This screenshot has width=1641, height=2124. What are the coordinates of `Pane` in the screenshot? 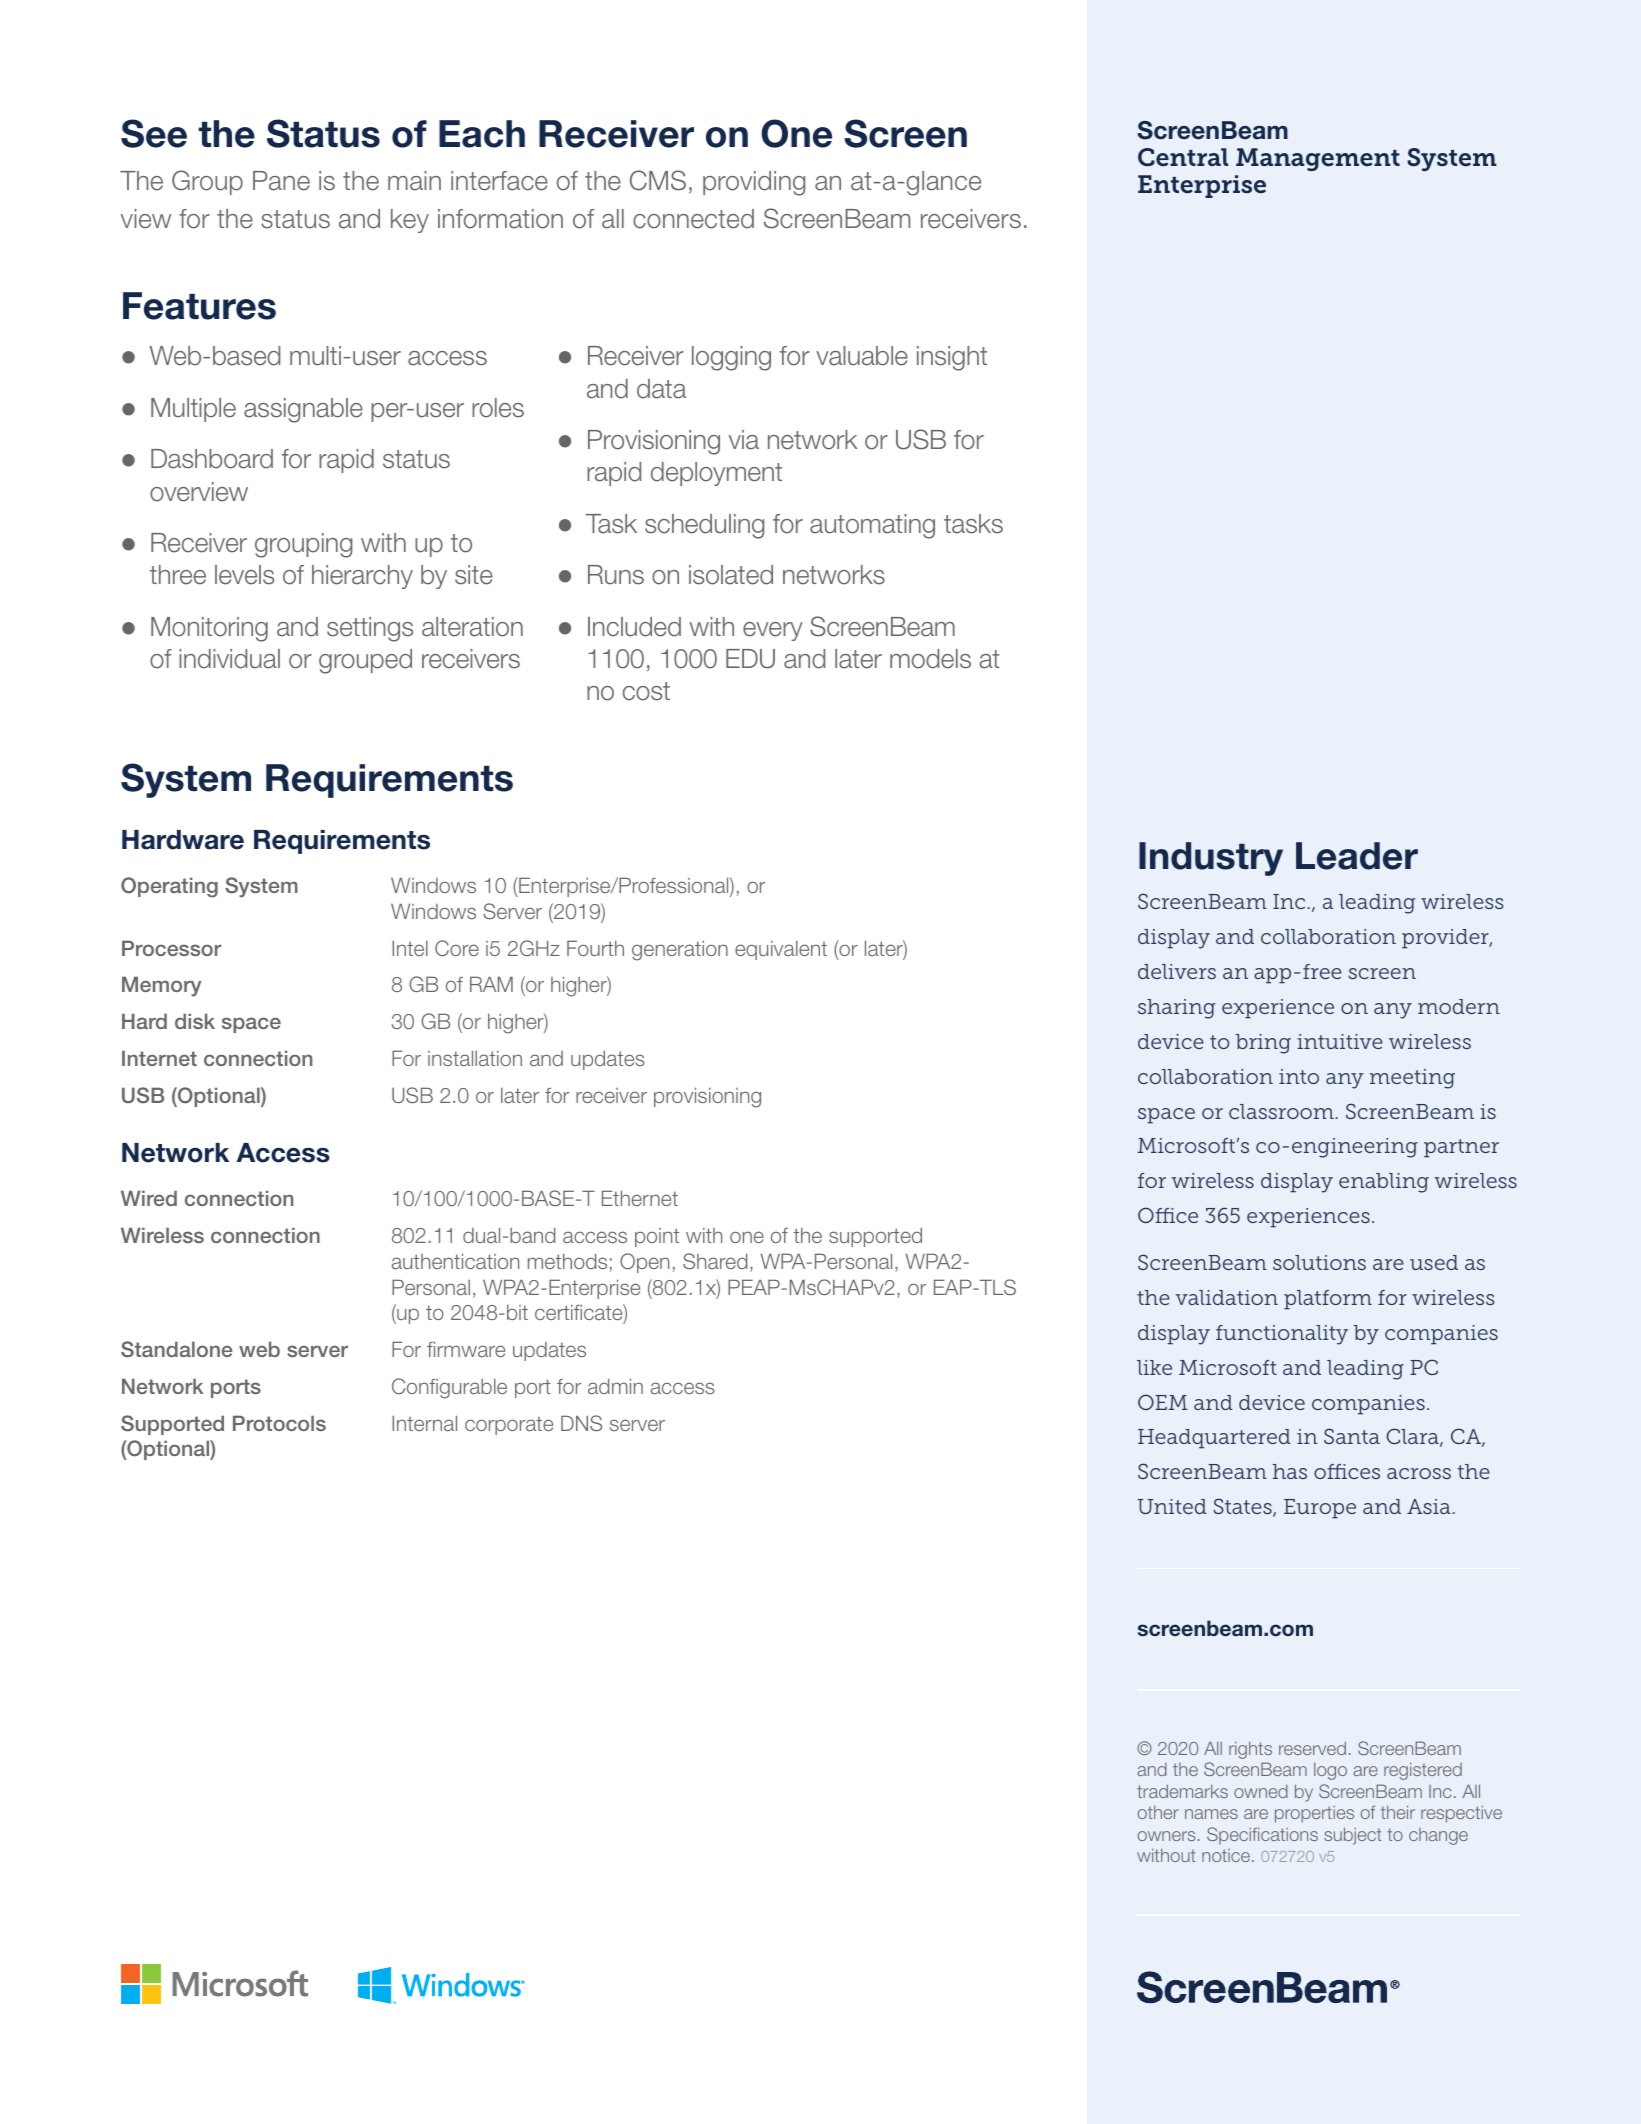 It's located at (281, 181).
